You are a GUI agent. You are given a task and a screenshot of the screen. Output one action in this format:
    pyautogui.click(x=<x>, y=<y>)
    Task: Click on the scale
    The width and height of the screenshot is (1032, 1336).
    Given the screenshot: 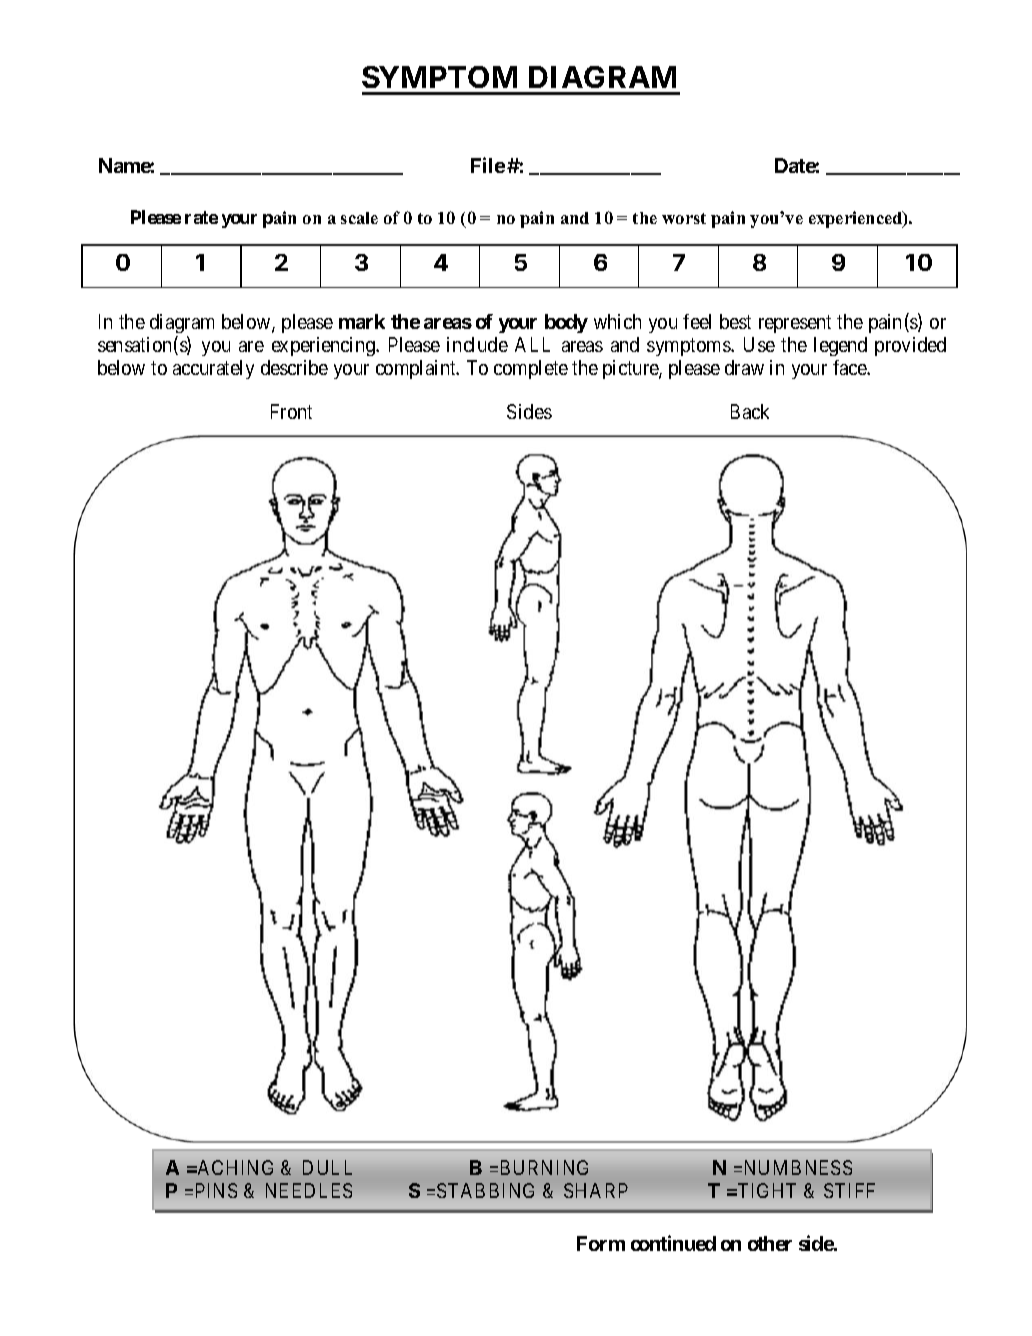 What is the action you would take?
    pyautogui.click(x=359, y=218)
